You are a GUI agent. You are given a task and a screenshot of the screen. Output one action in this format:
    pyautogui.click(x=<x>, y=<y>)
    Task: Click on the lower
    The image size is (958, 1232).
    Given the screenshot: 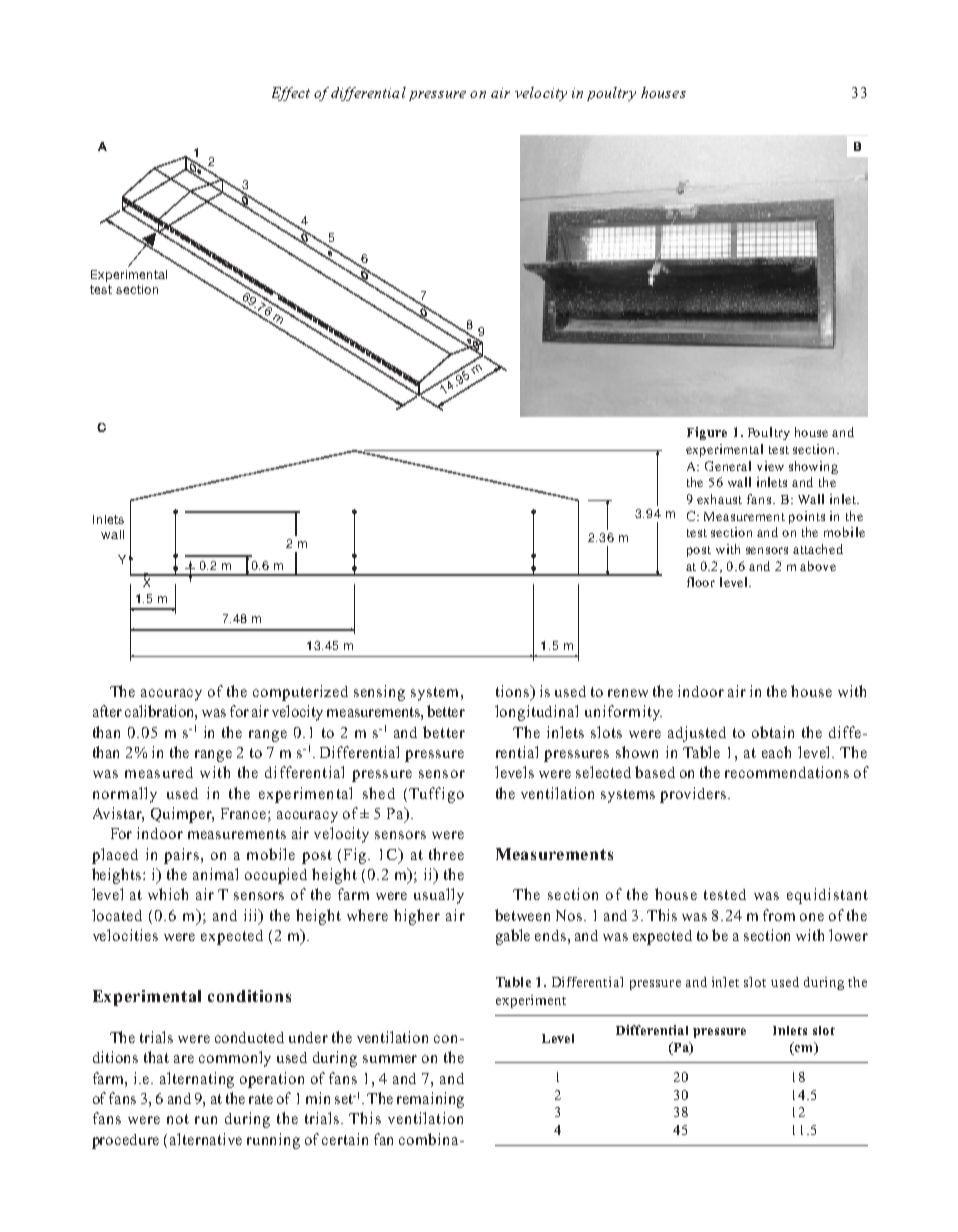 What is the action you would take?
    pyautogui.click(x=848, y=935)
